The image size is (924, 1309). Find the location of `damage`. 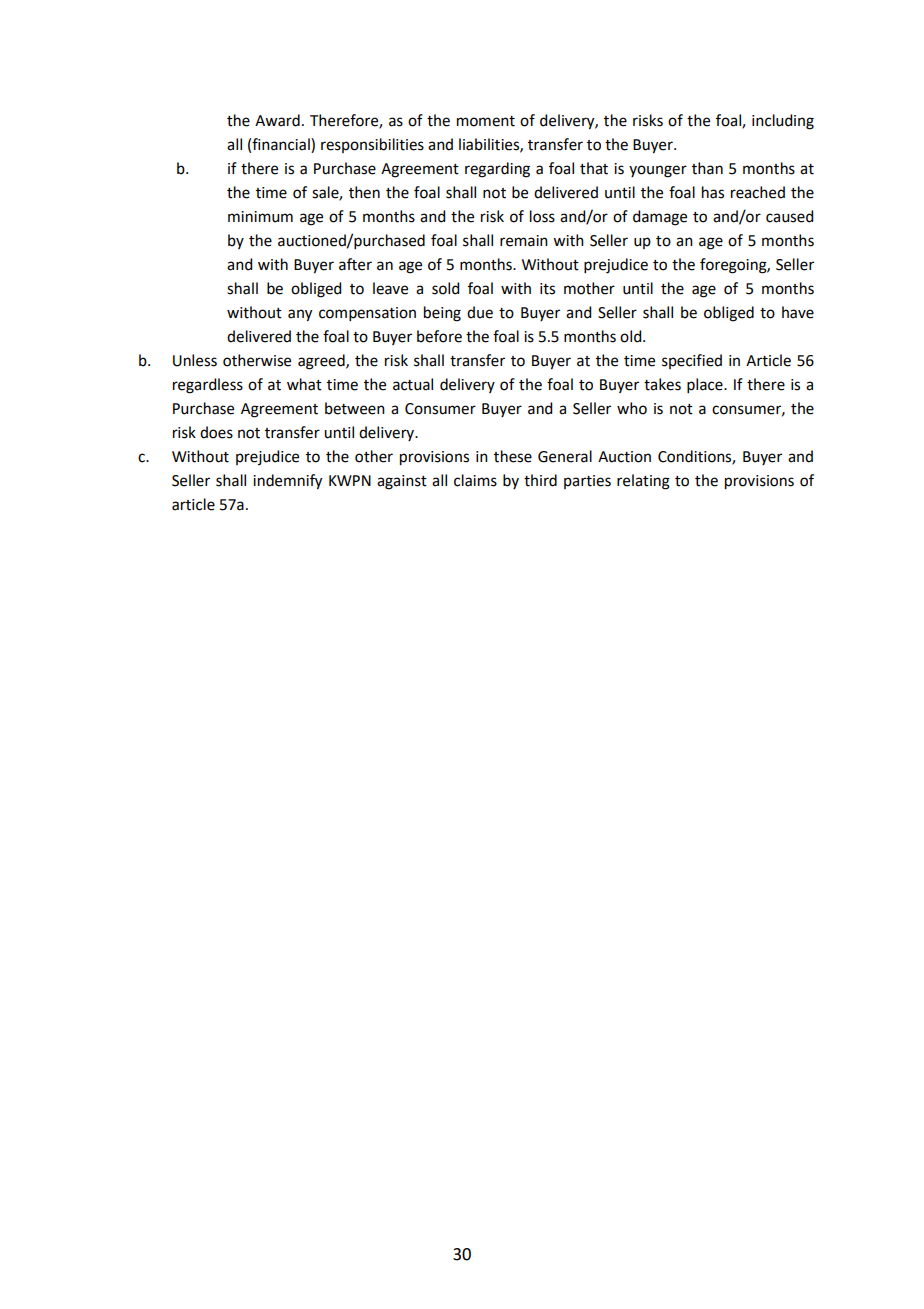

damage is located at coordinates (660, 218).
